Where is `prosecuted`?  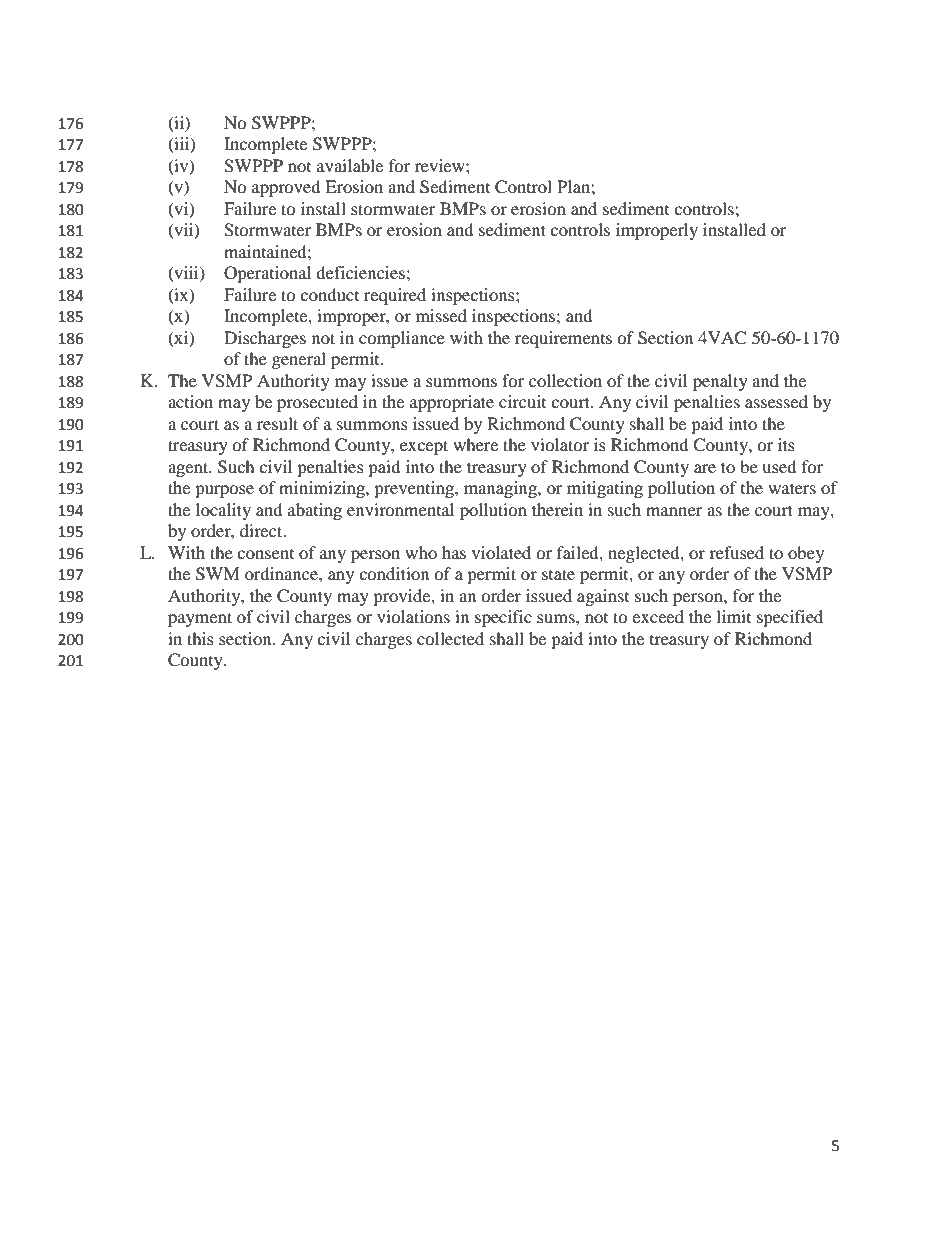
prosecuted is located at coordinates (317, 403).
